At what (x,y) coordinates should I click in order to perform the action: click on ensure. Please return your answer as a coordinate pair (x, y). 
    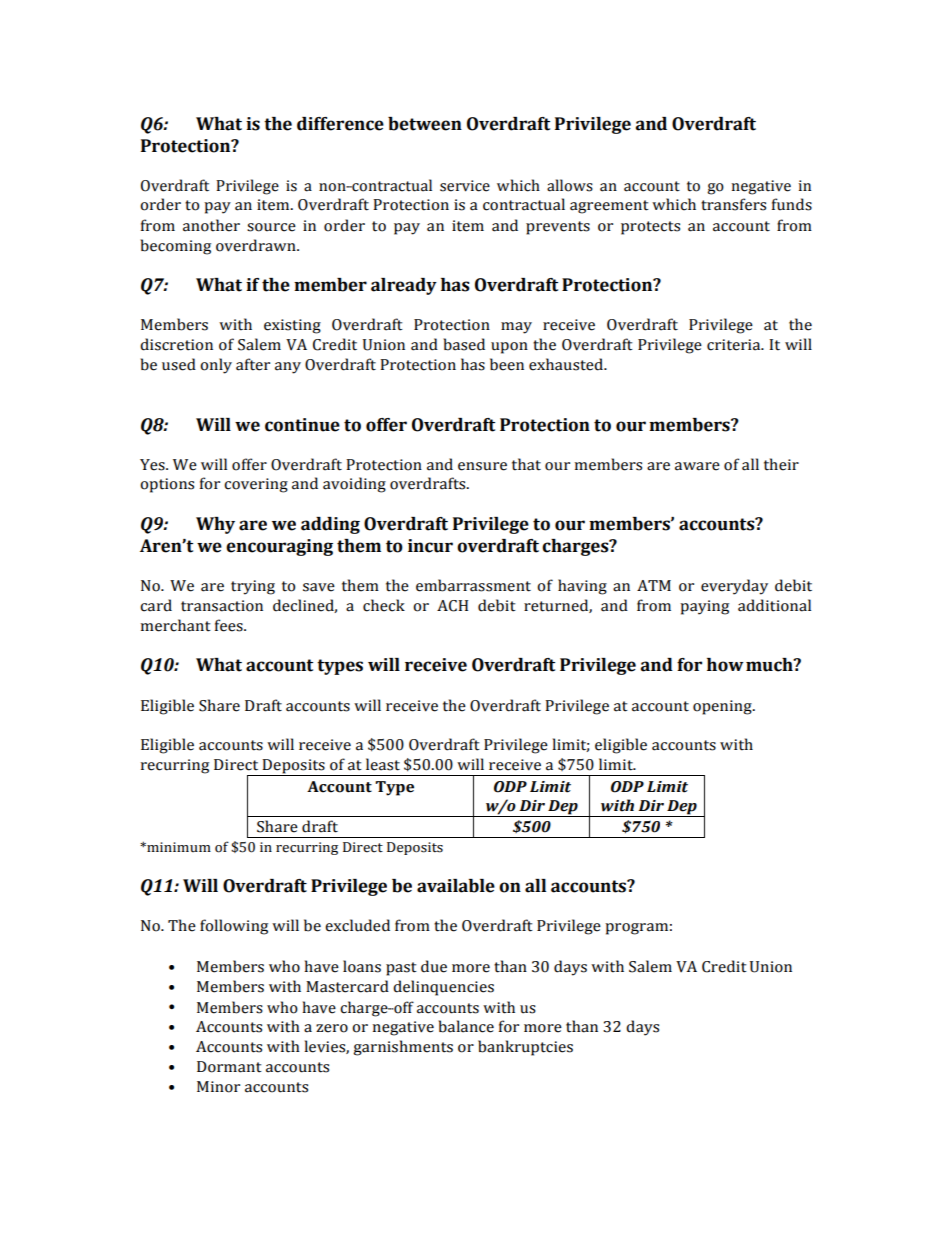
    Looking at the image, I should click on (482, 466).
